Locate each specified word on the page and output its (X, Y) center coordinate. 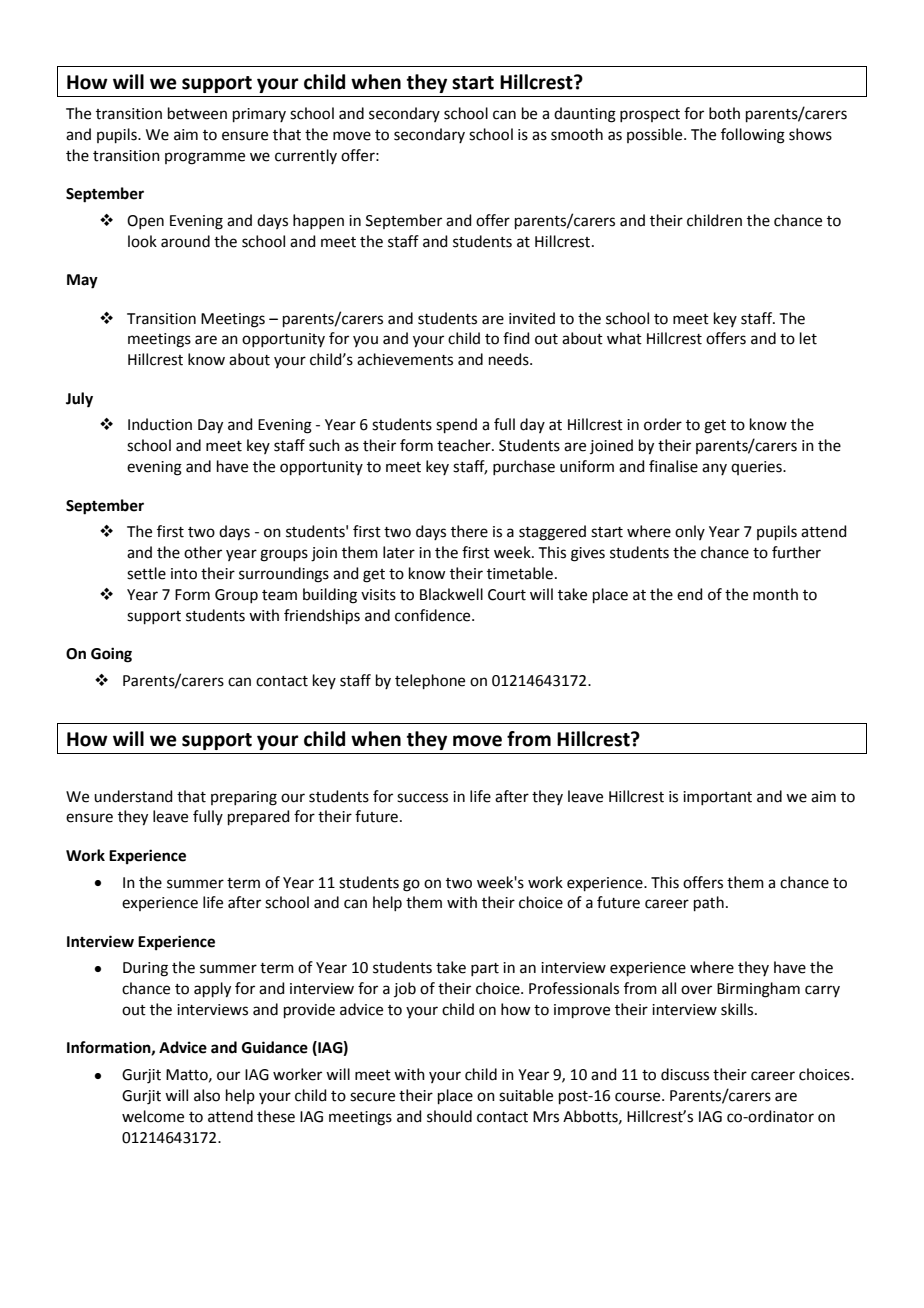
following (753, 136)
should (449, 1116)
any (714, 469)
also (207, 1095)
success (422, 798)
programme (205, 158)
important (717, 798)
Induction (160, 424)
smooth (577, 134)
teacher (465, 445)
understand (133, 796)
